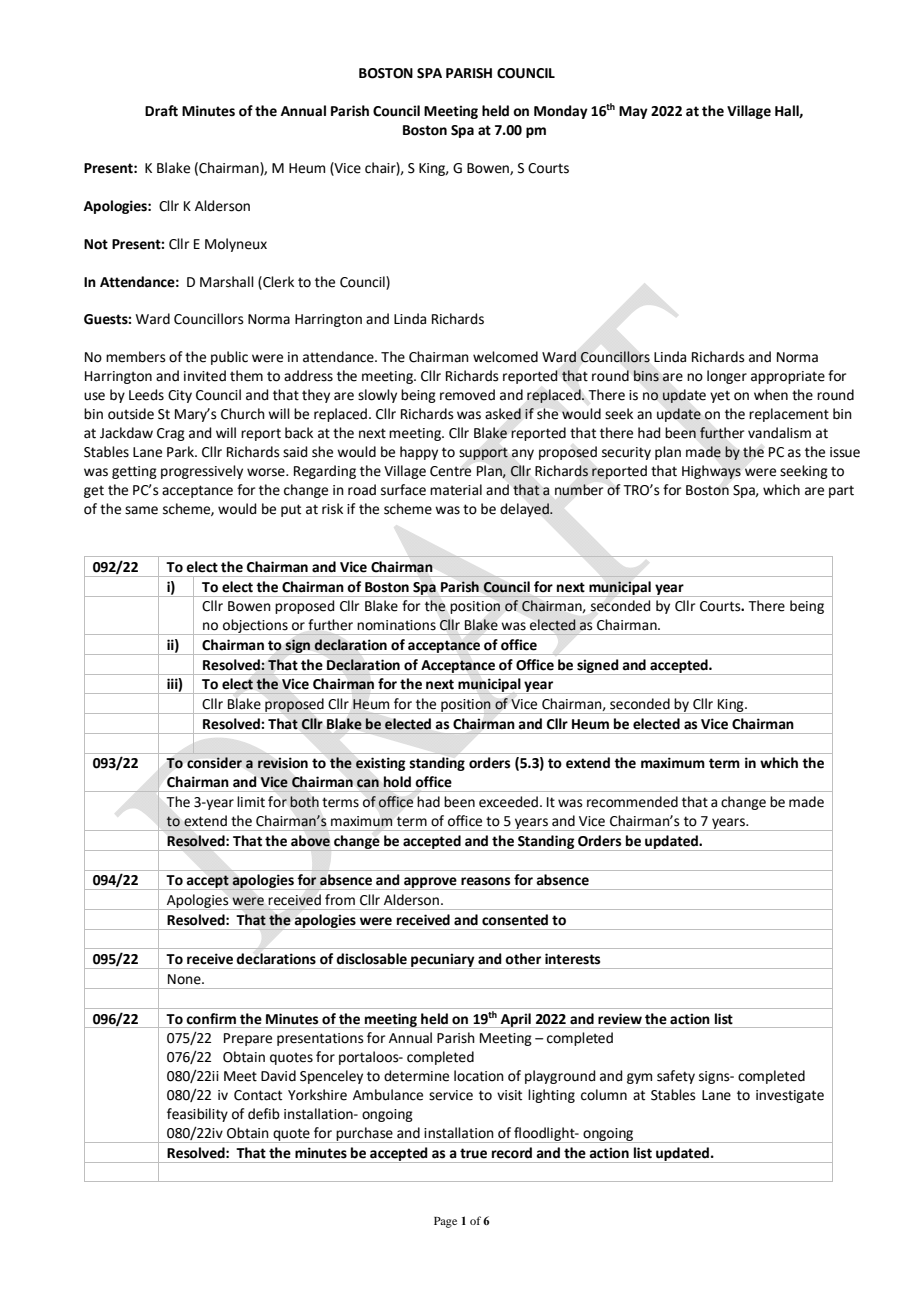  Describe the element at coordinates (633, 112) in the screenshot. I see `May` at that location.
